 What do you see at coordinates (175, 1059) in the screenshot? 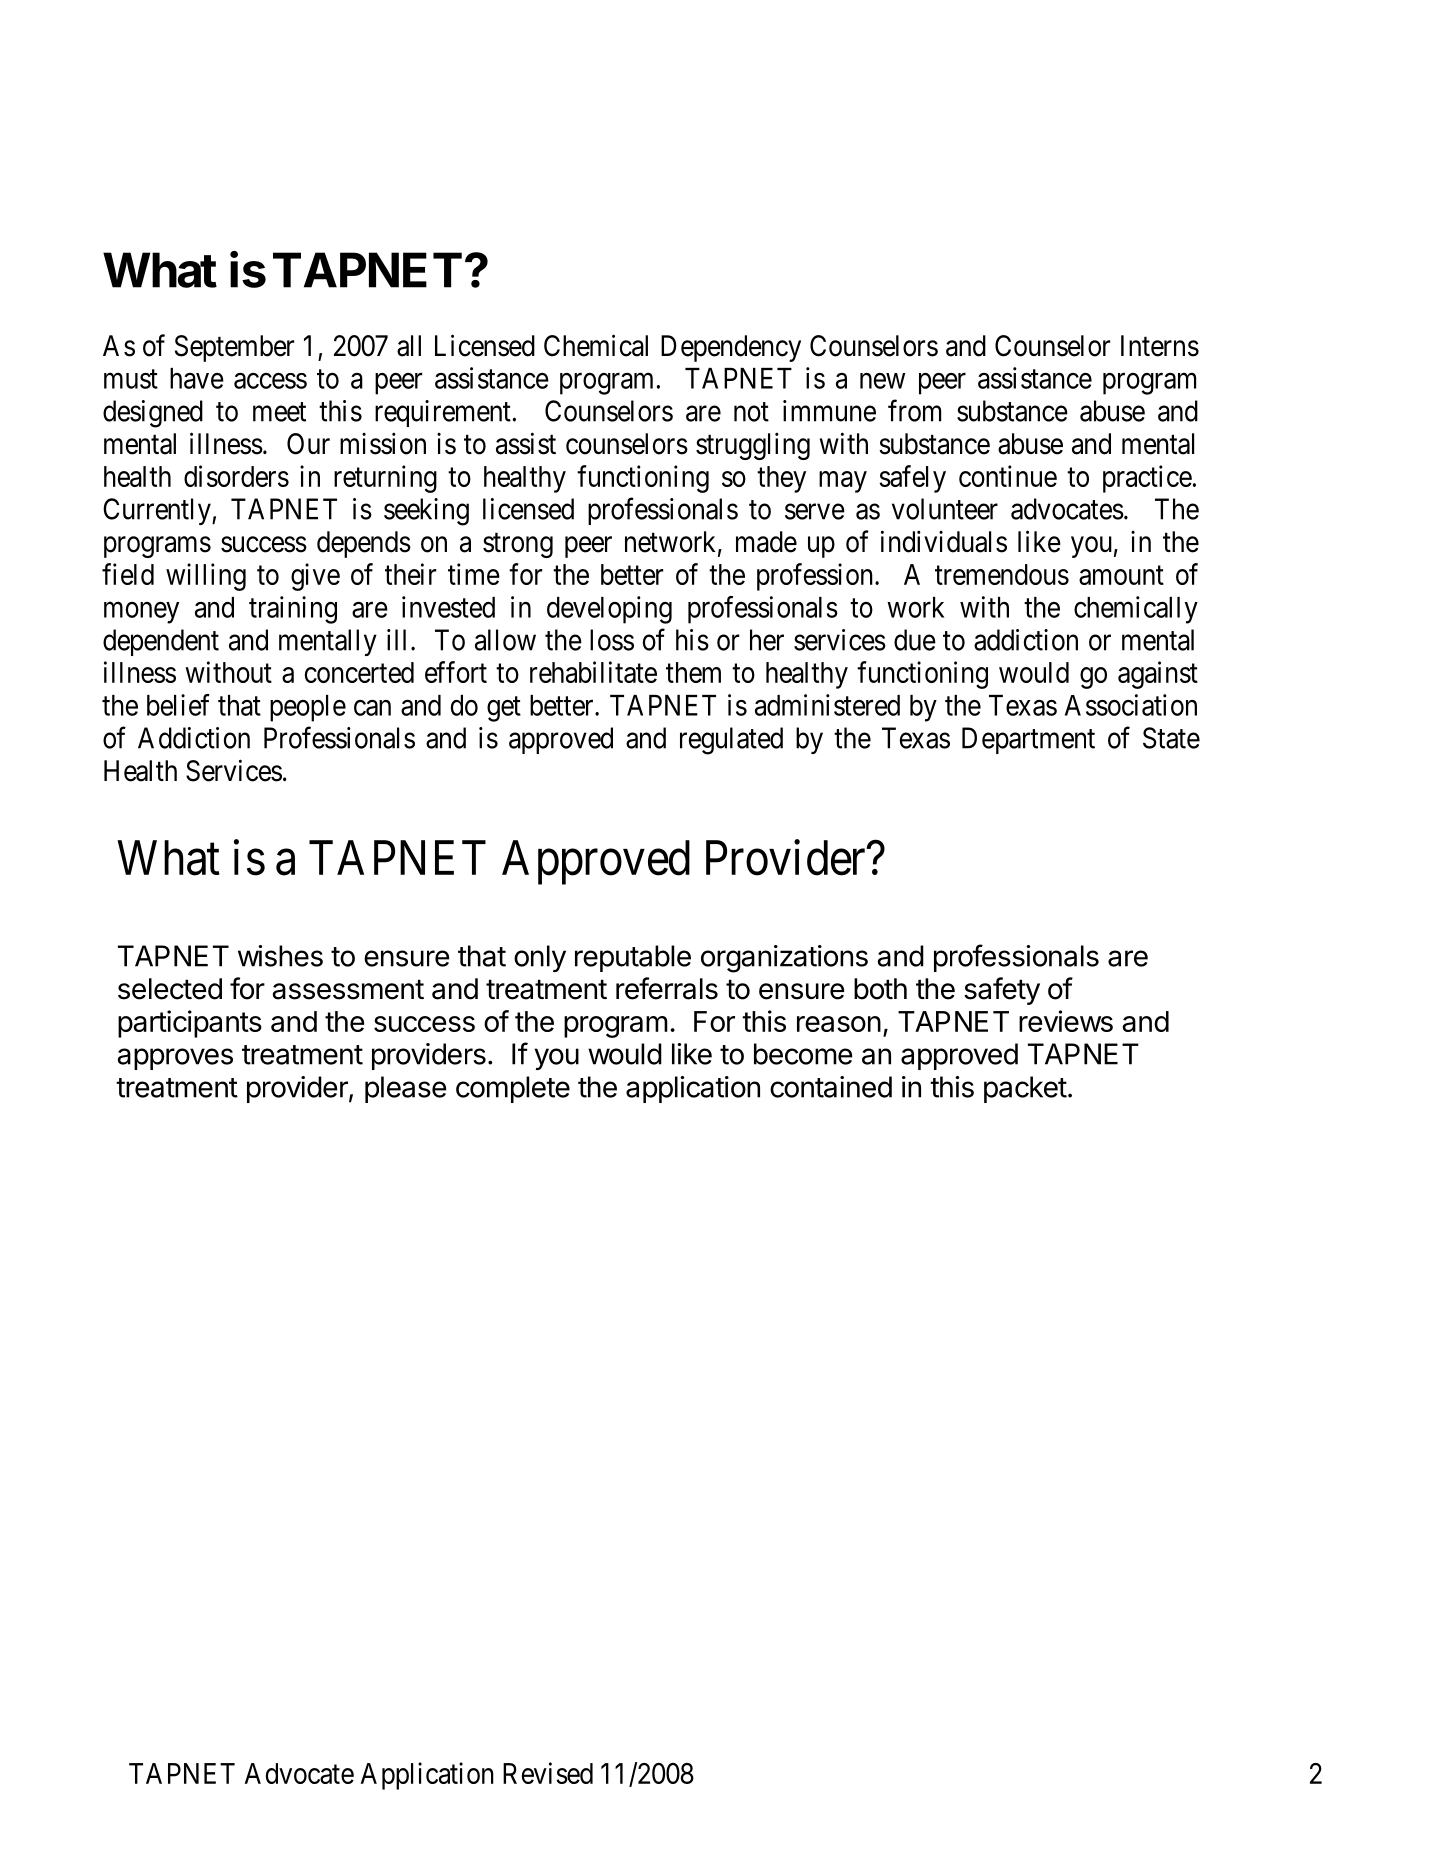
I see `approves` at bounding box center [175, 1059].
